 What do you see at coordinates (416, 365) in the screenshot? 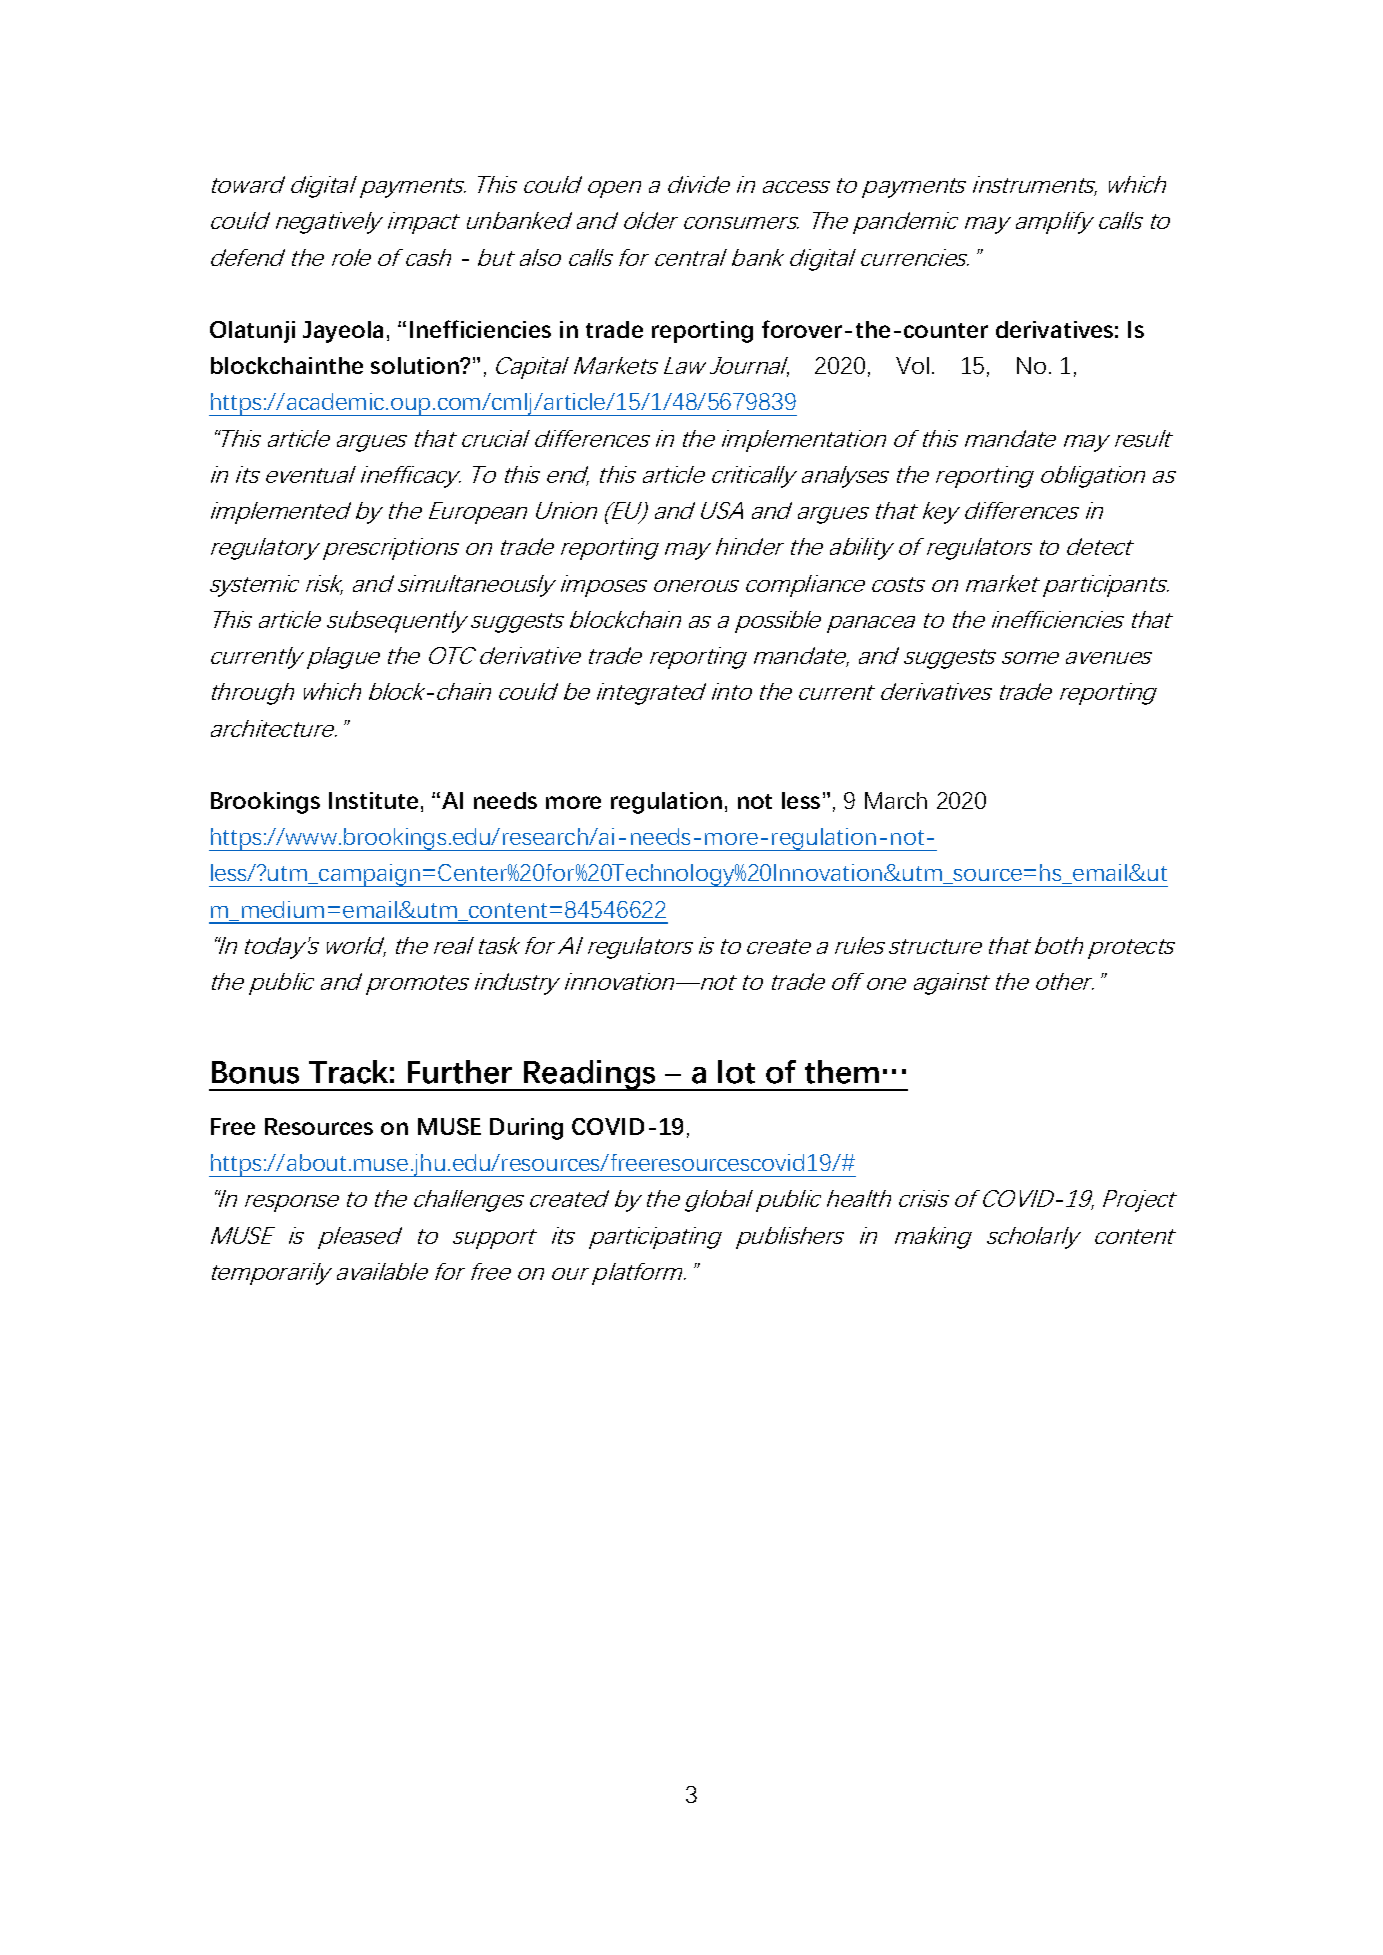
I see `solution` at bounding box center [416, 365].
